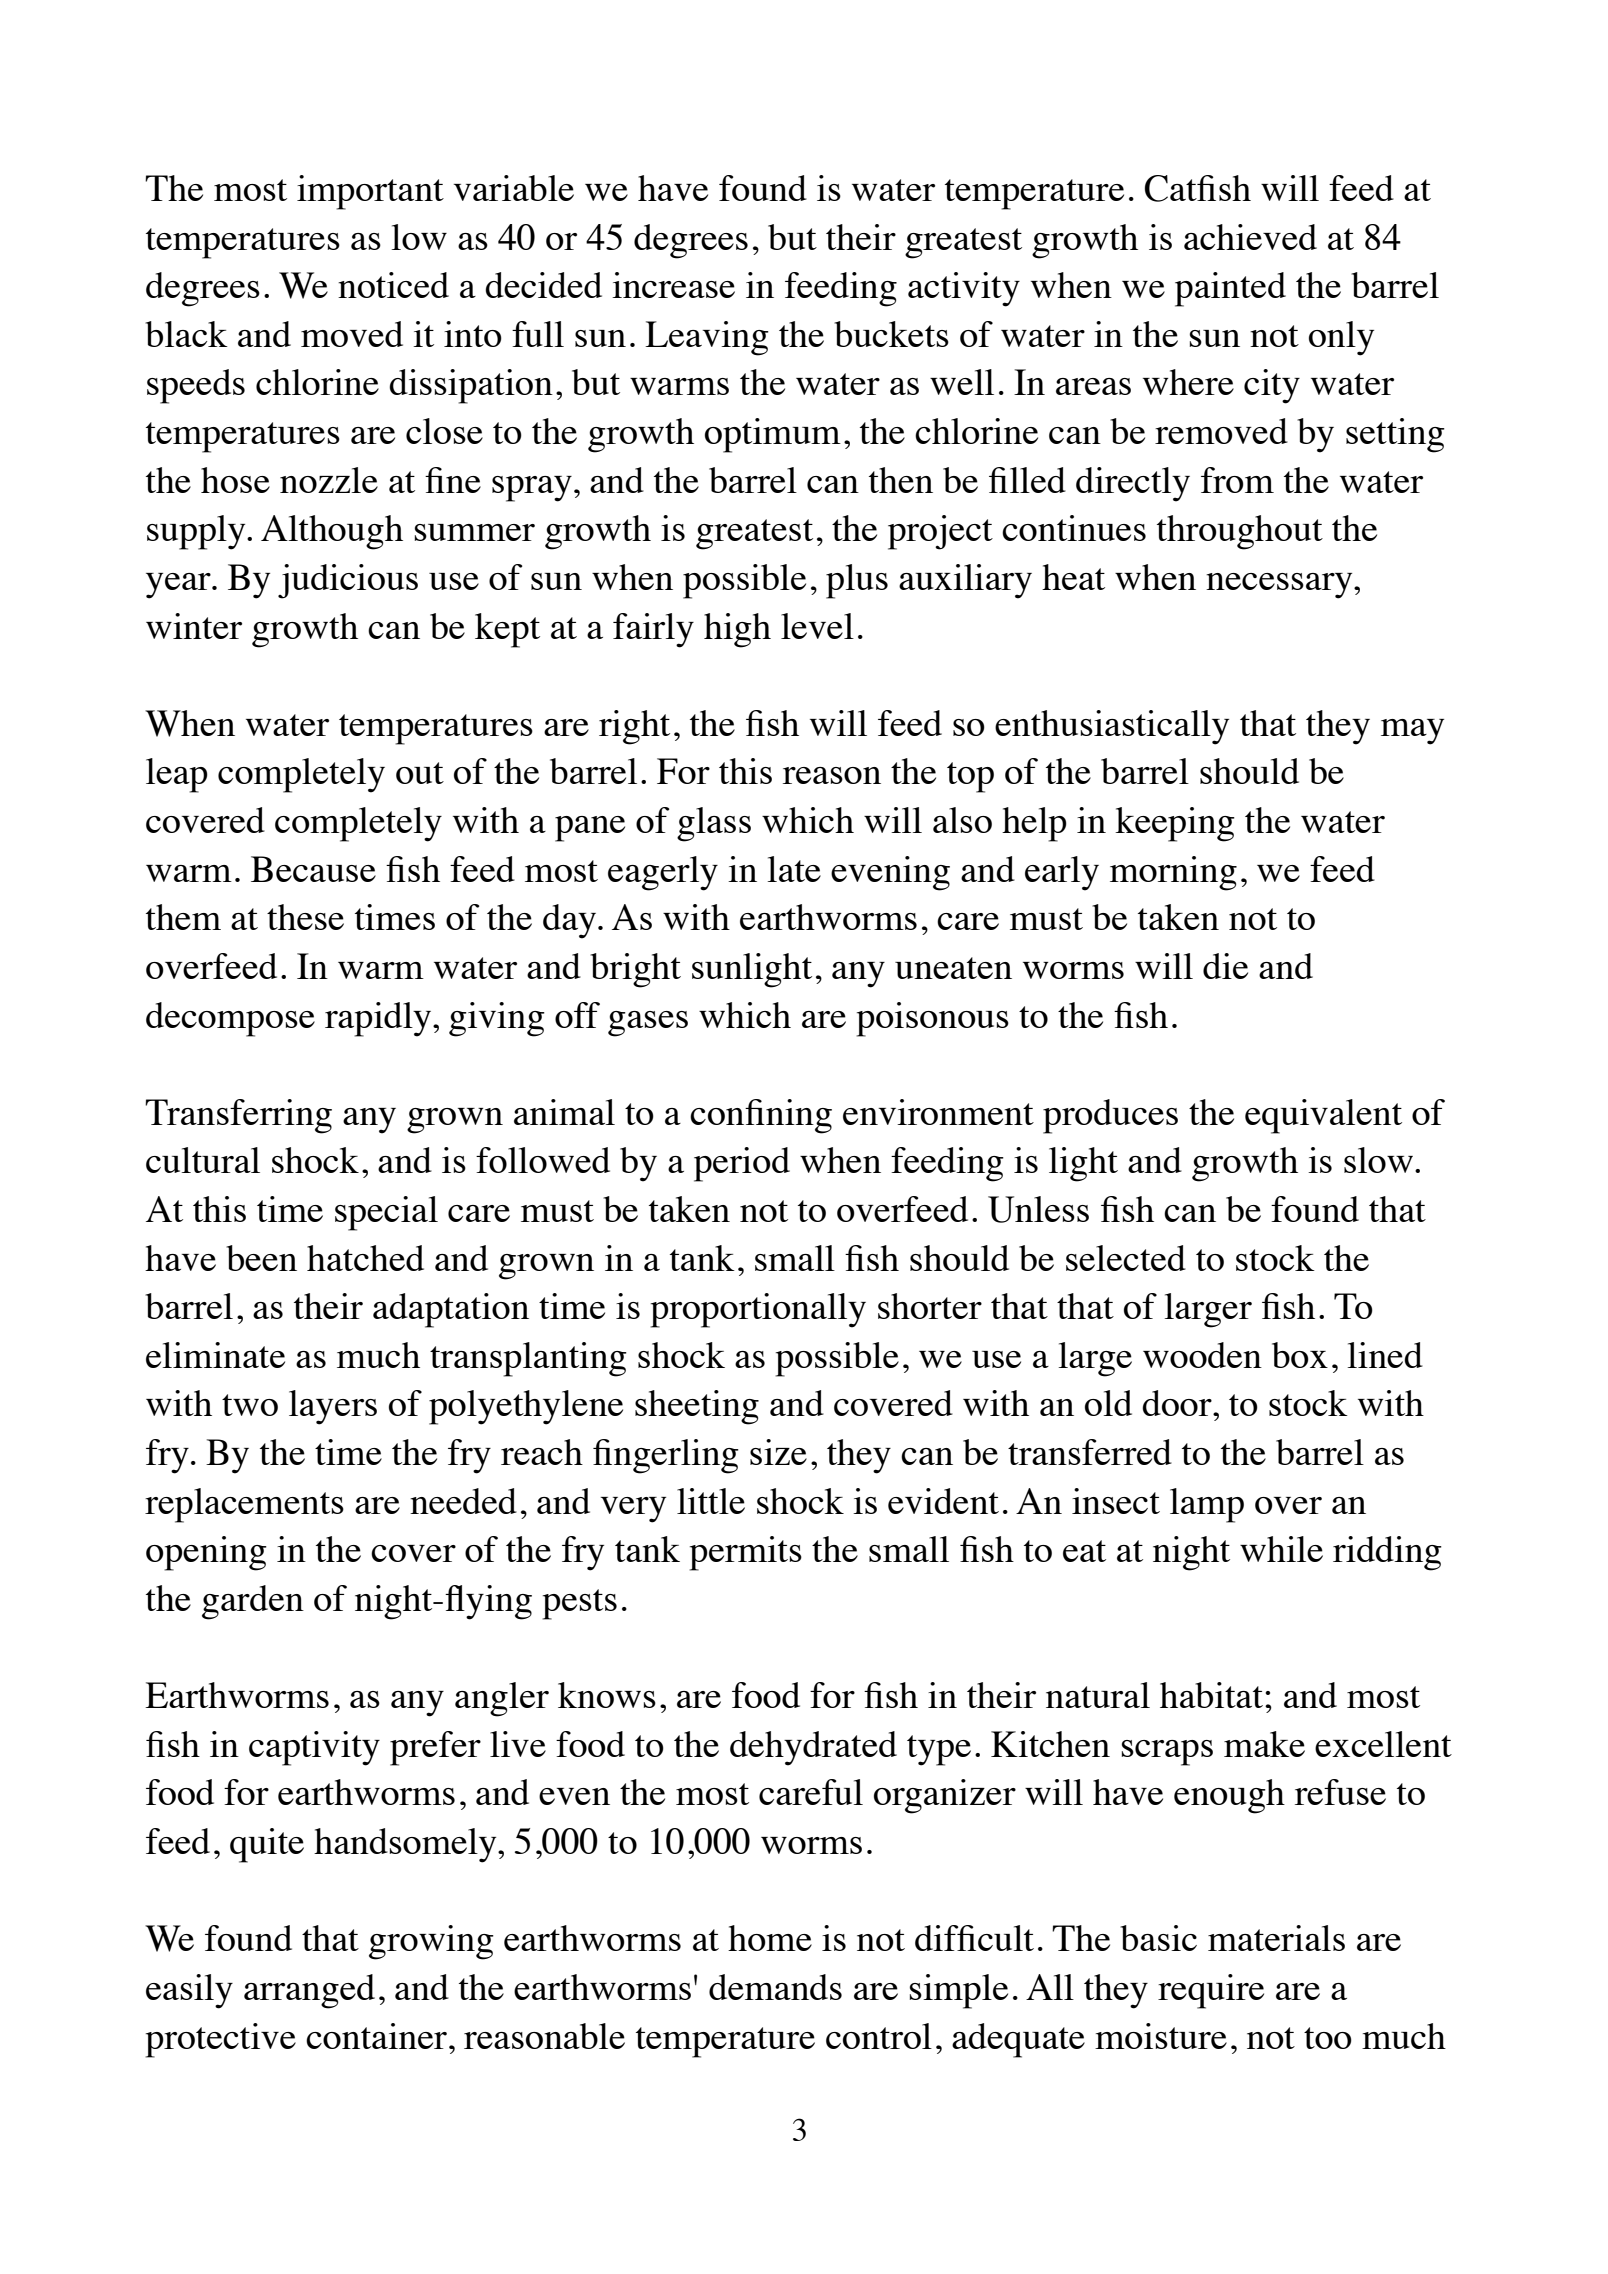 This image has width=1608, height=2274. What do you see at coordinates (778, 1452) in the image?
I see `size` at bounding box center [778, 1452].
